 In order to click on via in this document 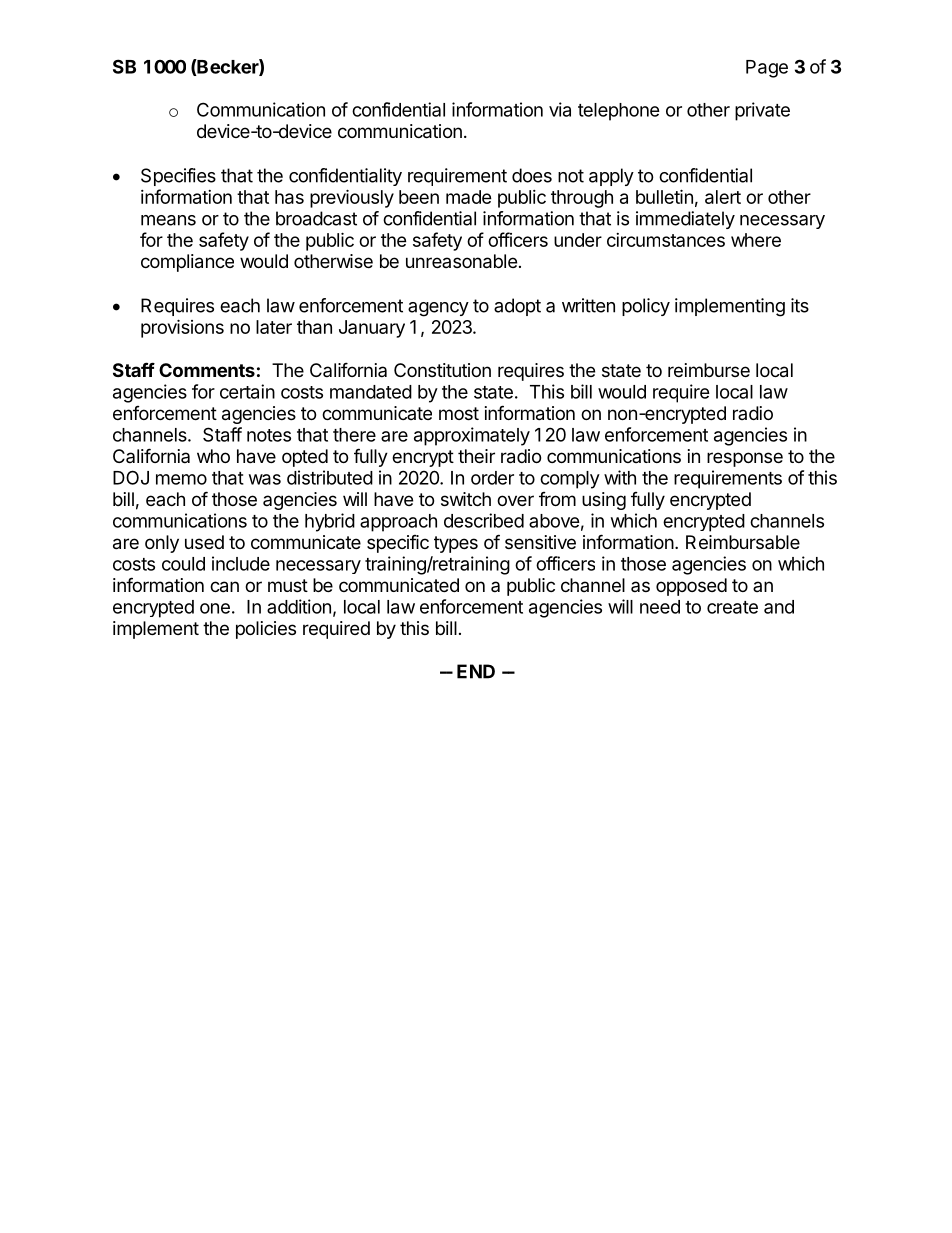, I will do `click(560, 109)`.
